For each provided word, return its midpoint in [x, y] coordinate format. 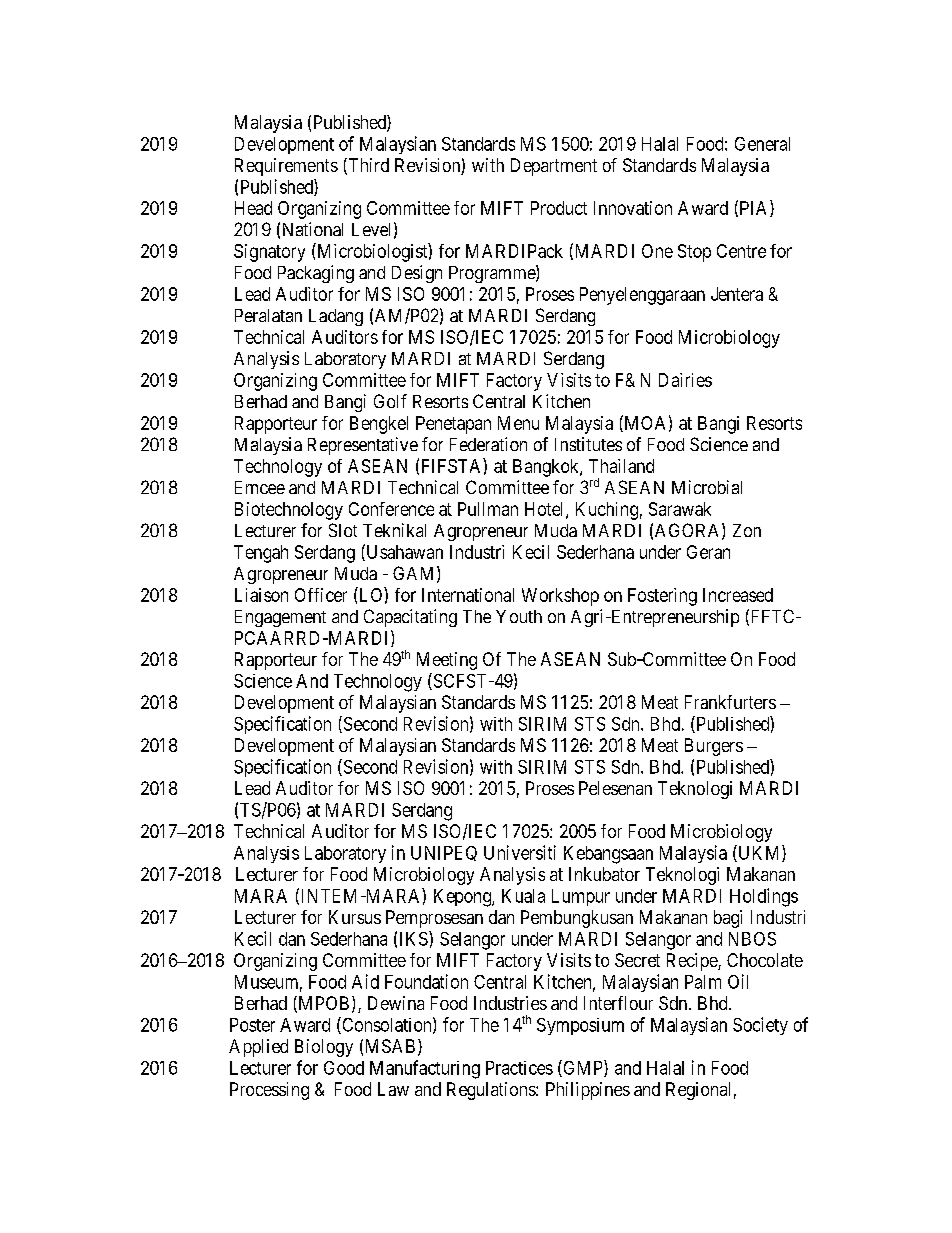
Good [344, 1068]
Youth [519, 616]
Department [554, 167]
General [762, 144]
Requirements [286, 167]
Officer [321, 595]
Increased [738, 595]
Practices [519, 1068]
